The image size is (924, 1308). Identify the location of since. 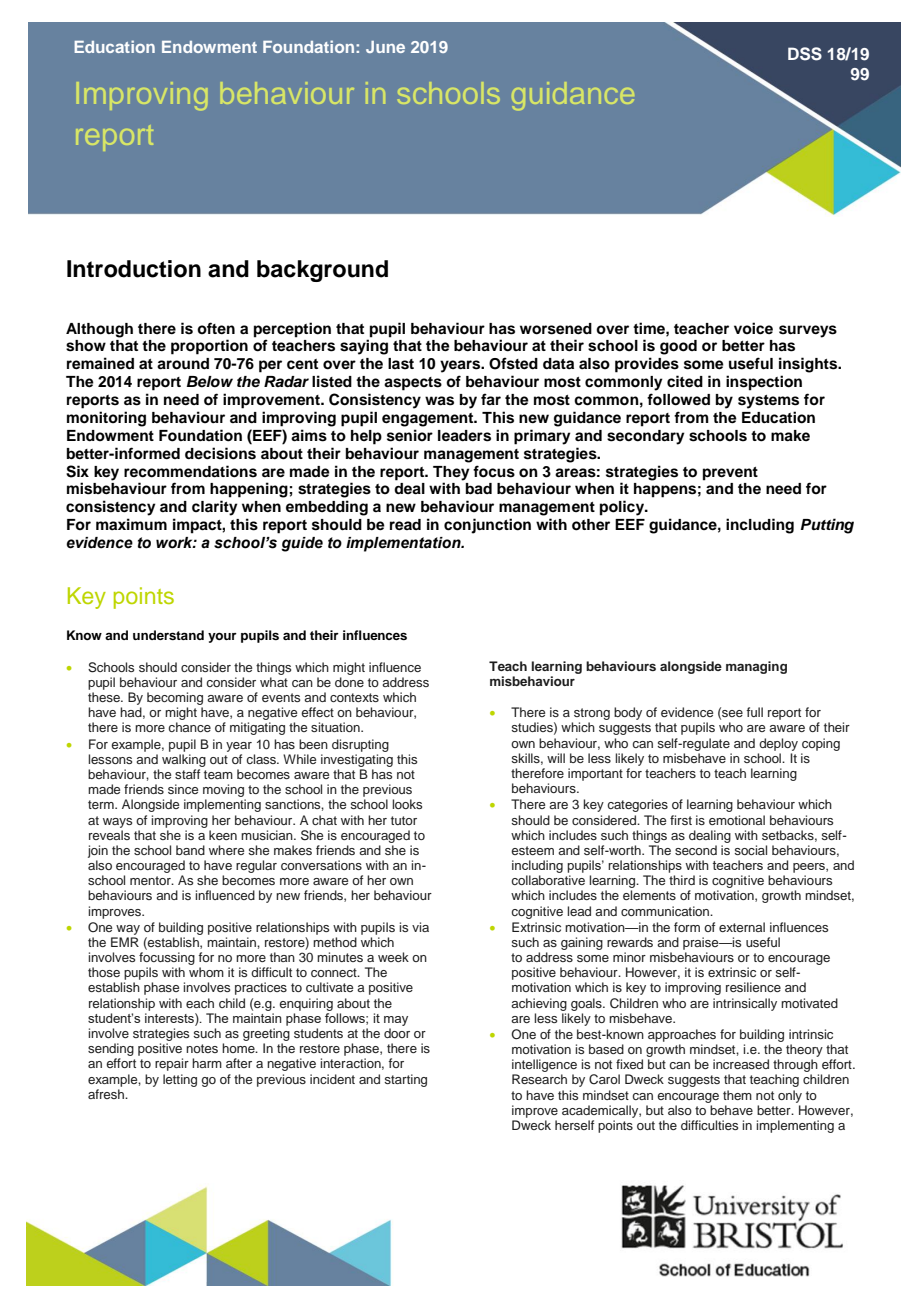
(183, 789).
